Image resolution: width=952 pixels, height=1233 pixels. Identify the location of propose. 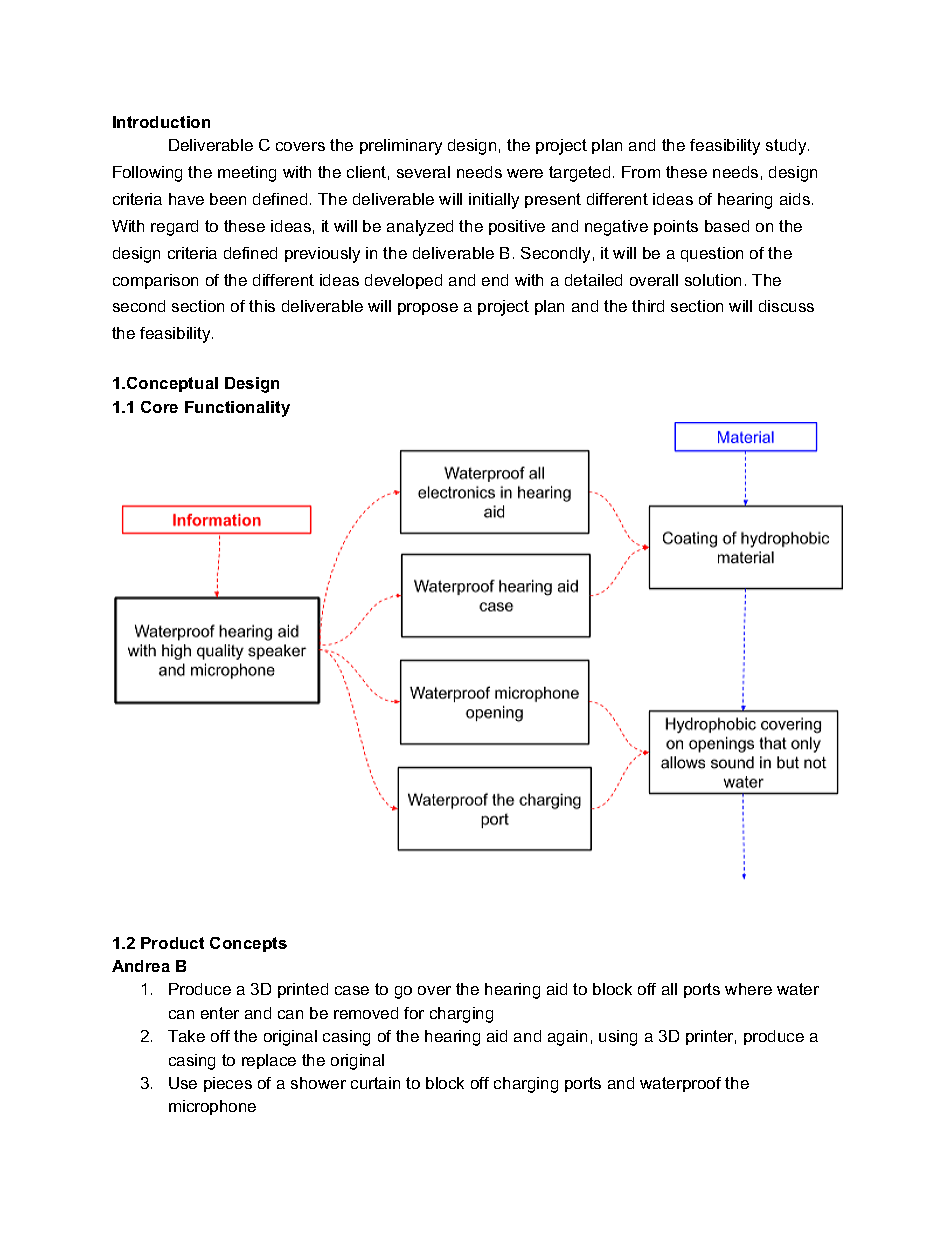
(428, 309).
